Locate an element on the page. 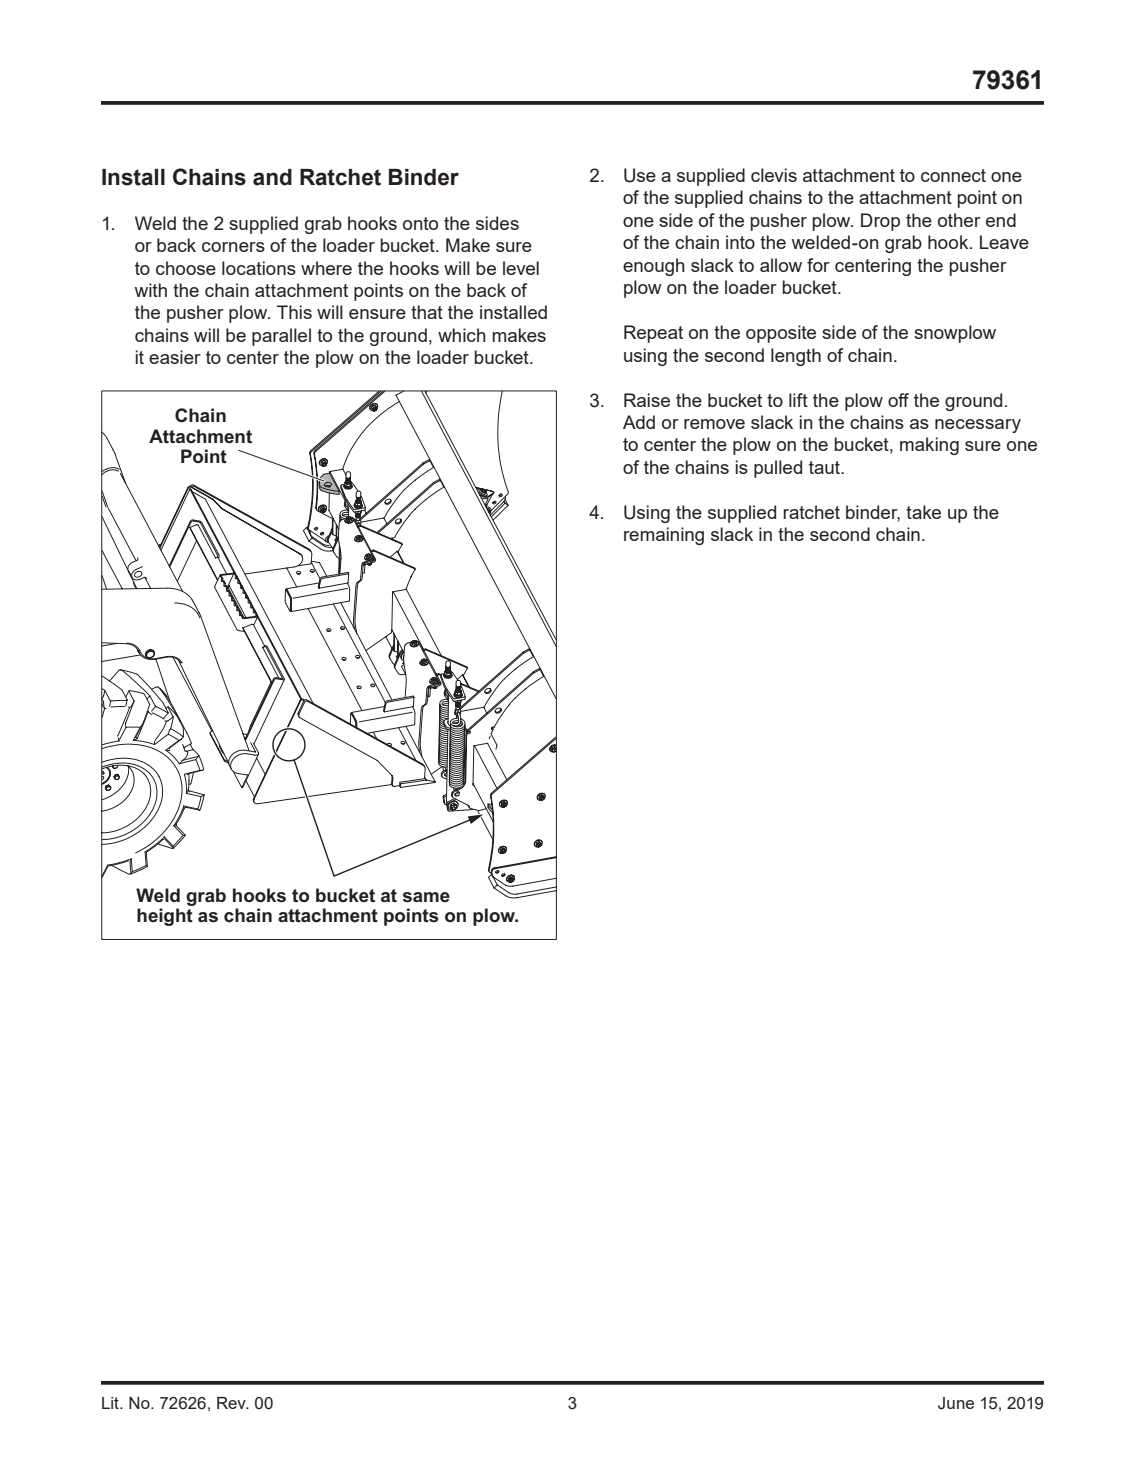 The width and height of the page is (1145, 1482). same is located at coordinates (426, 897).
